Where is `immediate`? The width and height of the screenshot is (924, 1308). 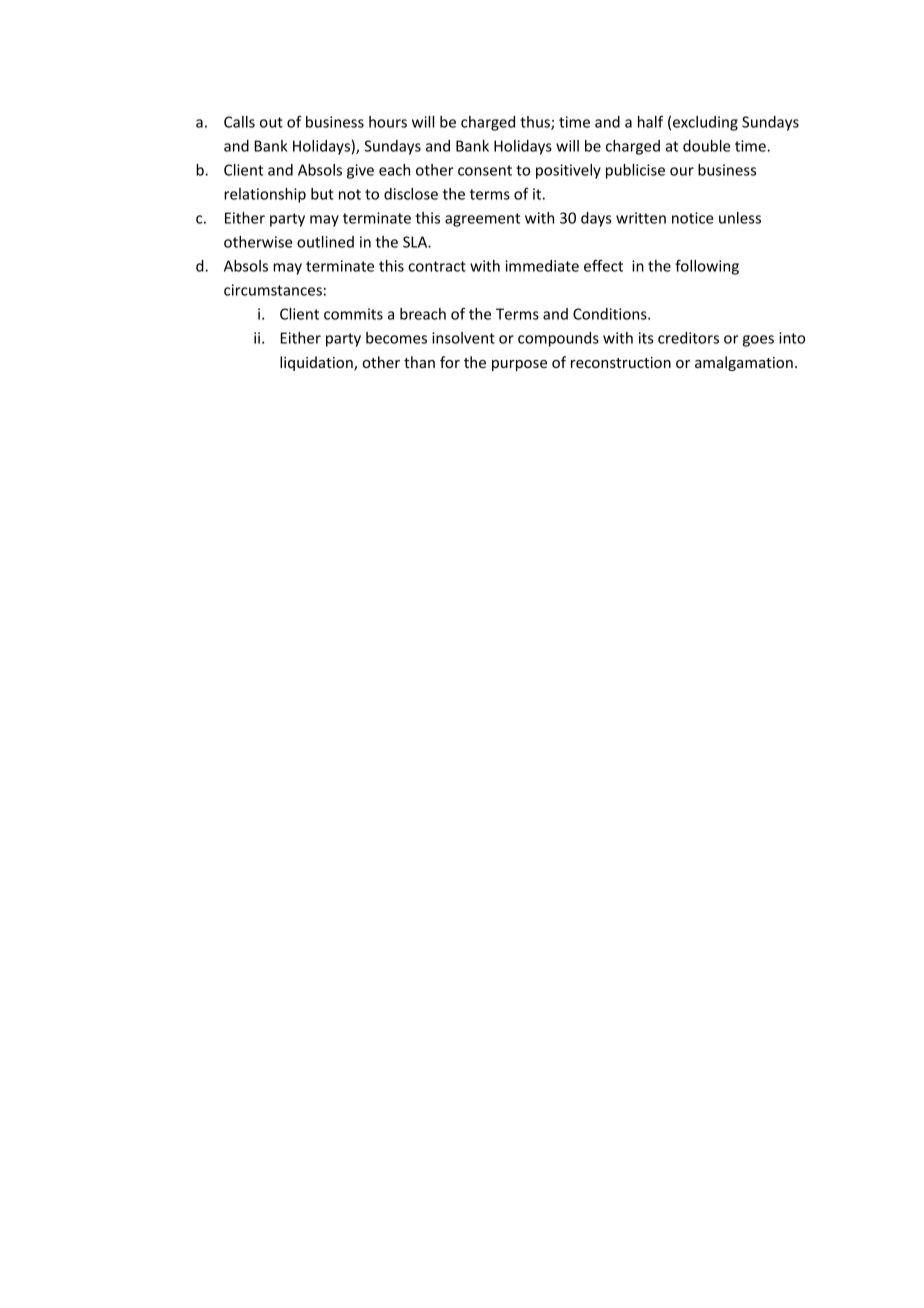
immediate is located at coordinates (542, 266).
